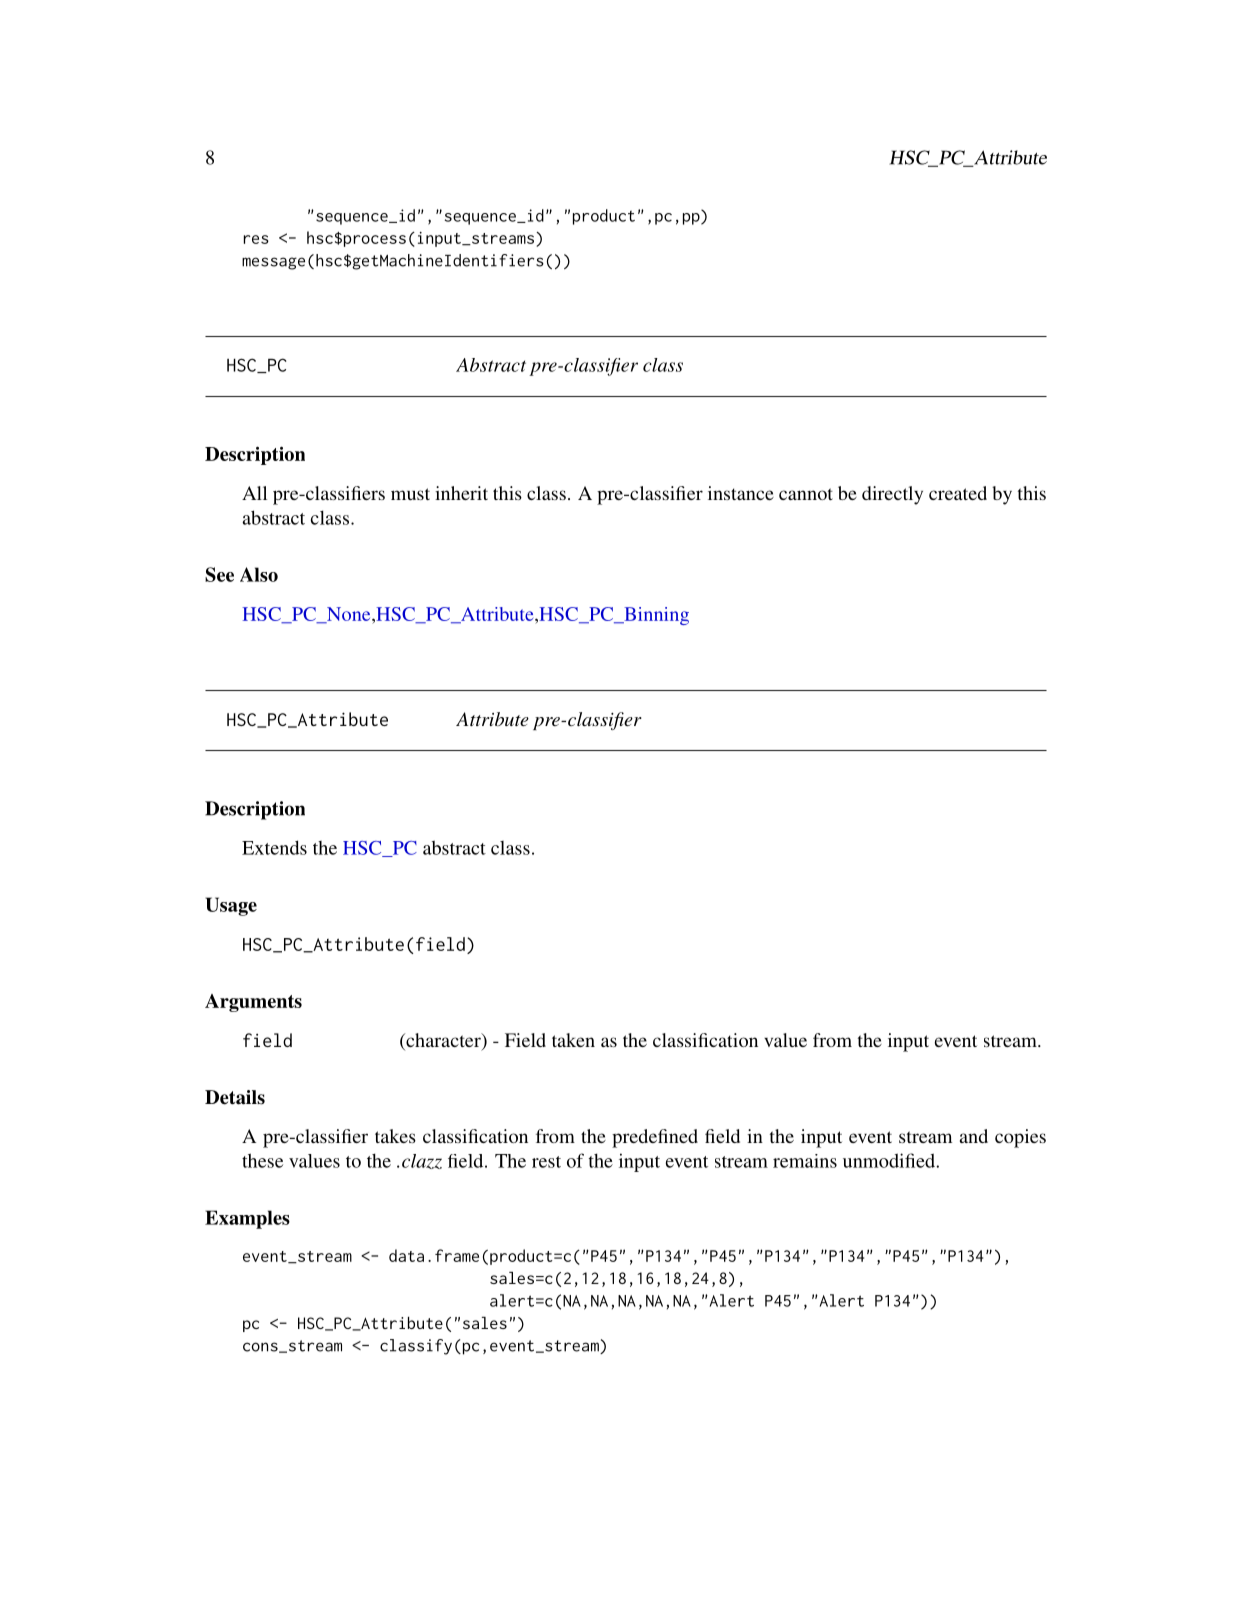 The image size is (1251, 1619). What do you see at coordinates (546, 1162) in the screenshot?
I see `rest` at bounding box center [546, 1162].
